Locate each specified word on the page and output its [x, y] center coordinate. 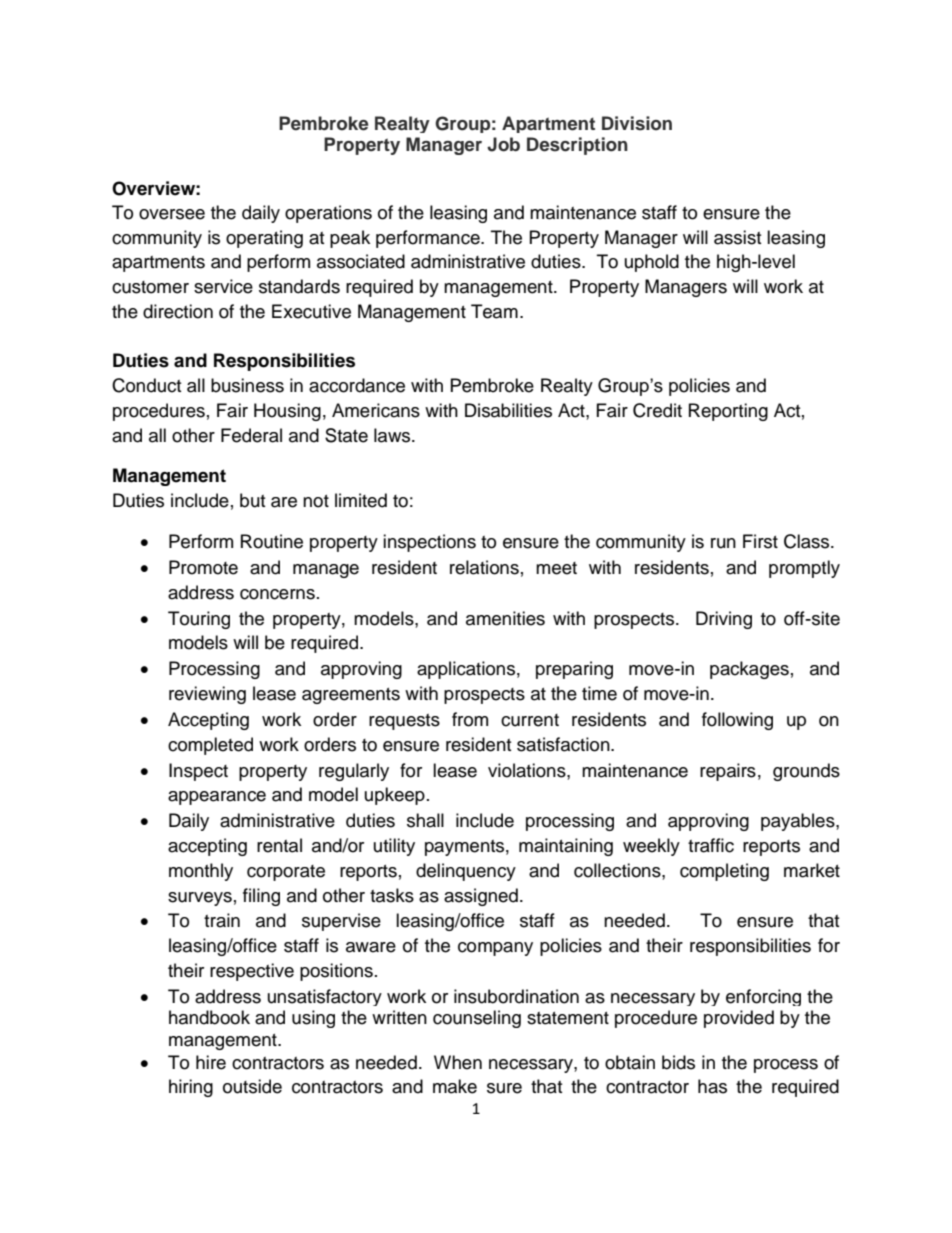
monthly [201, 872]
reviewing [207, 695]
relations [484, 567]
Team [494, 311]
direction [178, 311]
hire [211, 1062]
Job [503, 144]
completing [724, 872]
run [723, 543]
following [737, 721]
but [252, 500]
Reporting [728, 412]
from [470, 719]
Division [637, 123]
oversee [172, 214]
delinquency [466, 872]
